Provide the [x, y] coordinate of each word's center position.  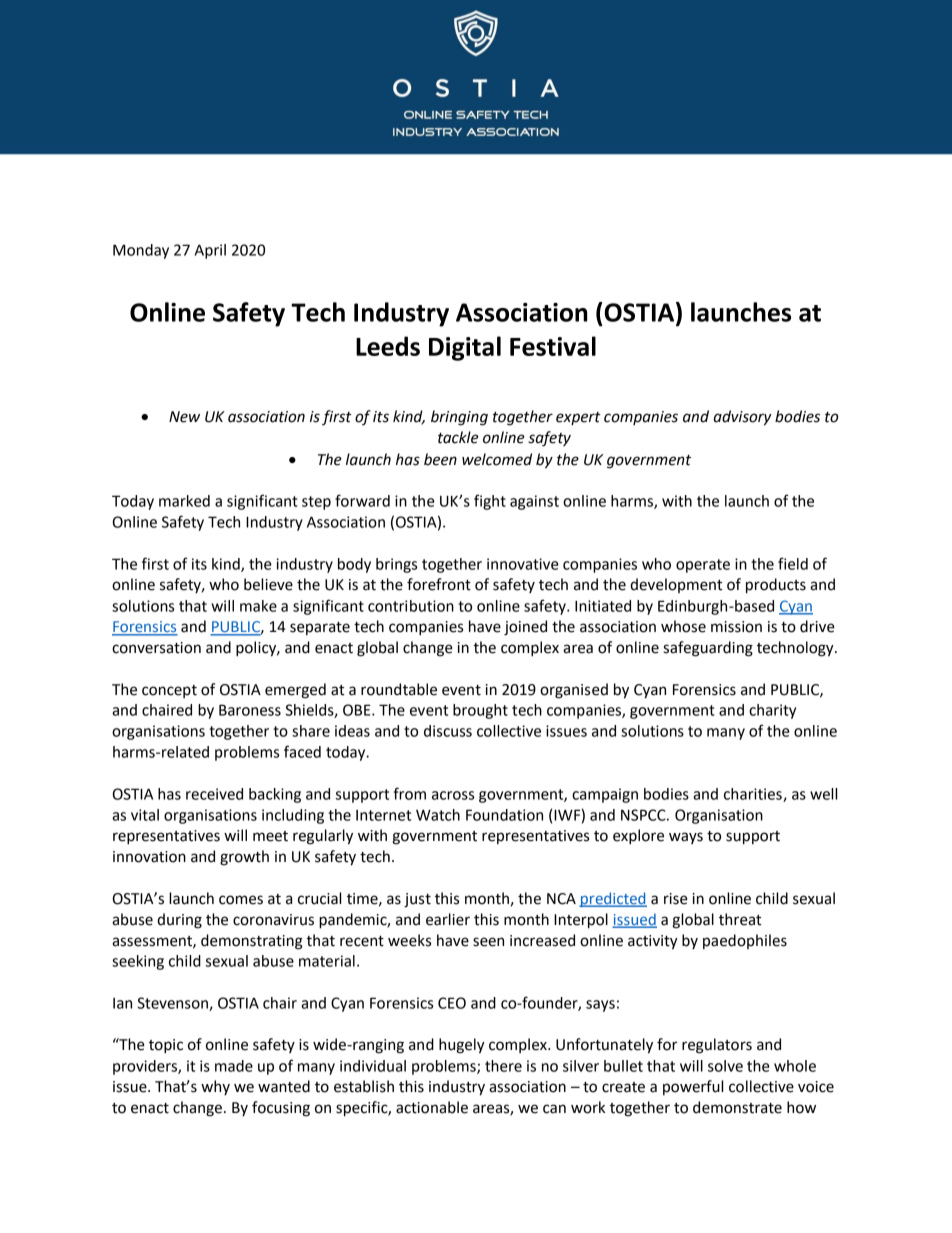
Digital [465, 348]
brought [480, 711]
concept [169, 691]
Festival [553, 346]
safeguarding [708, 649]
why [215, 1087]
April [210, 251]
